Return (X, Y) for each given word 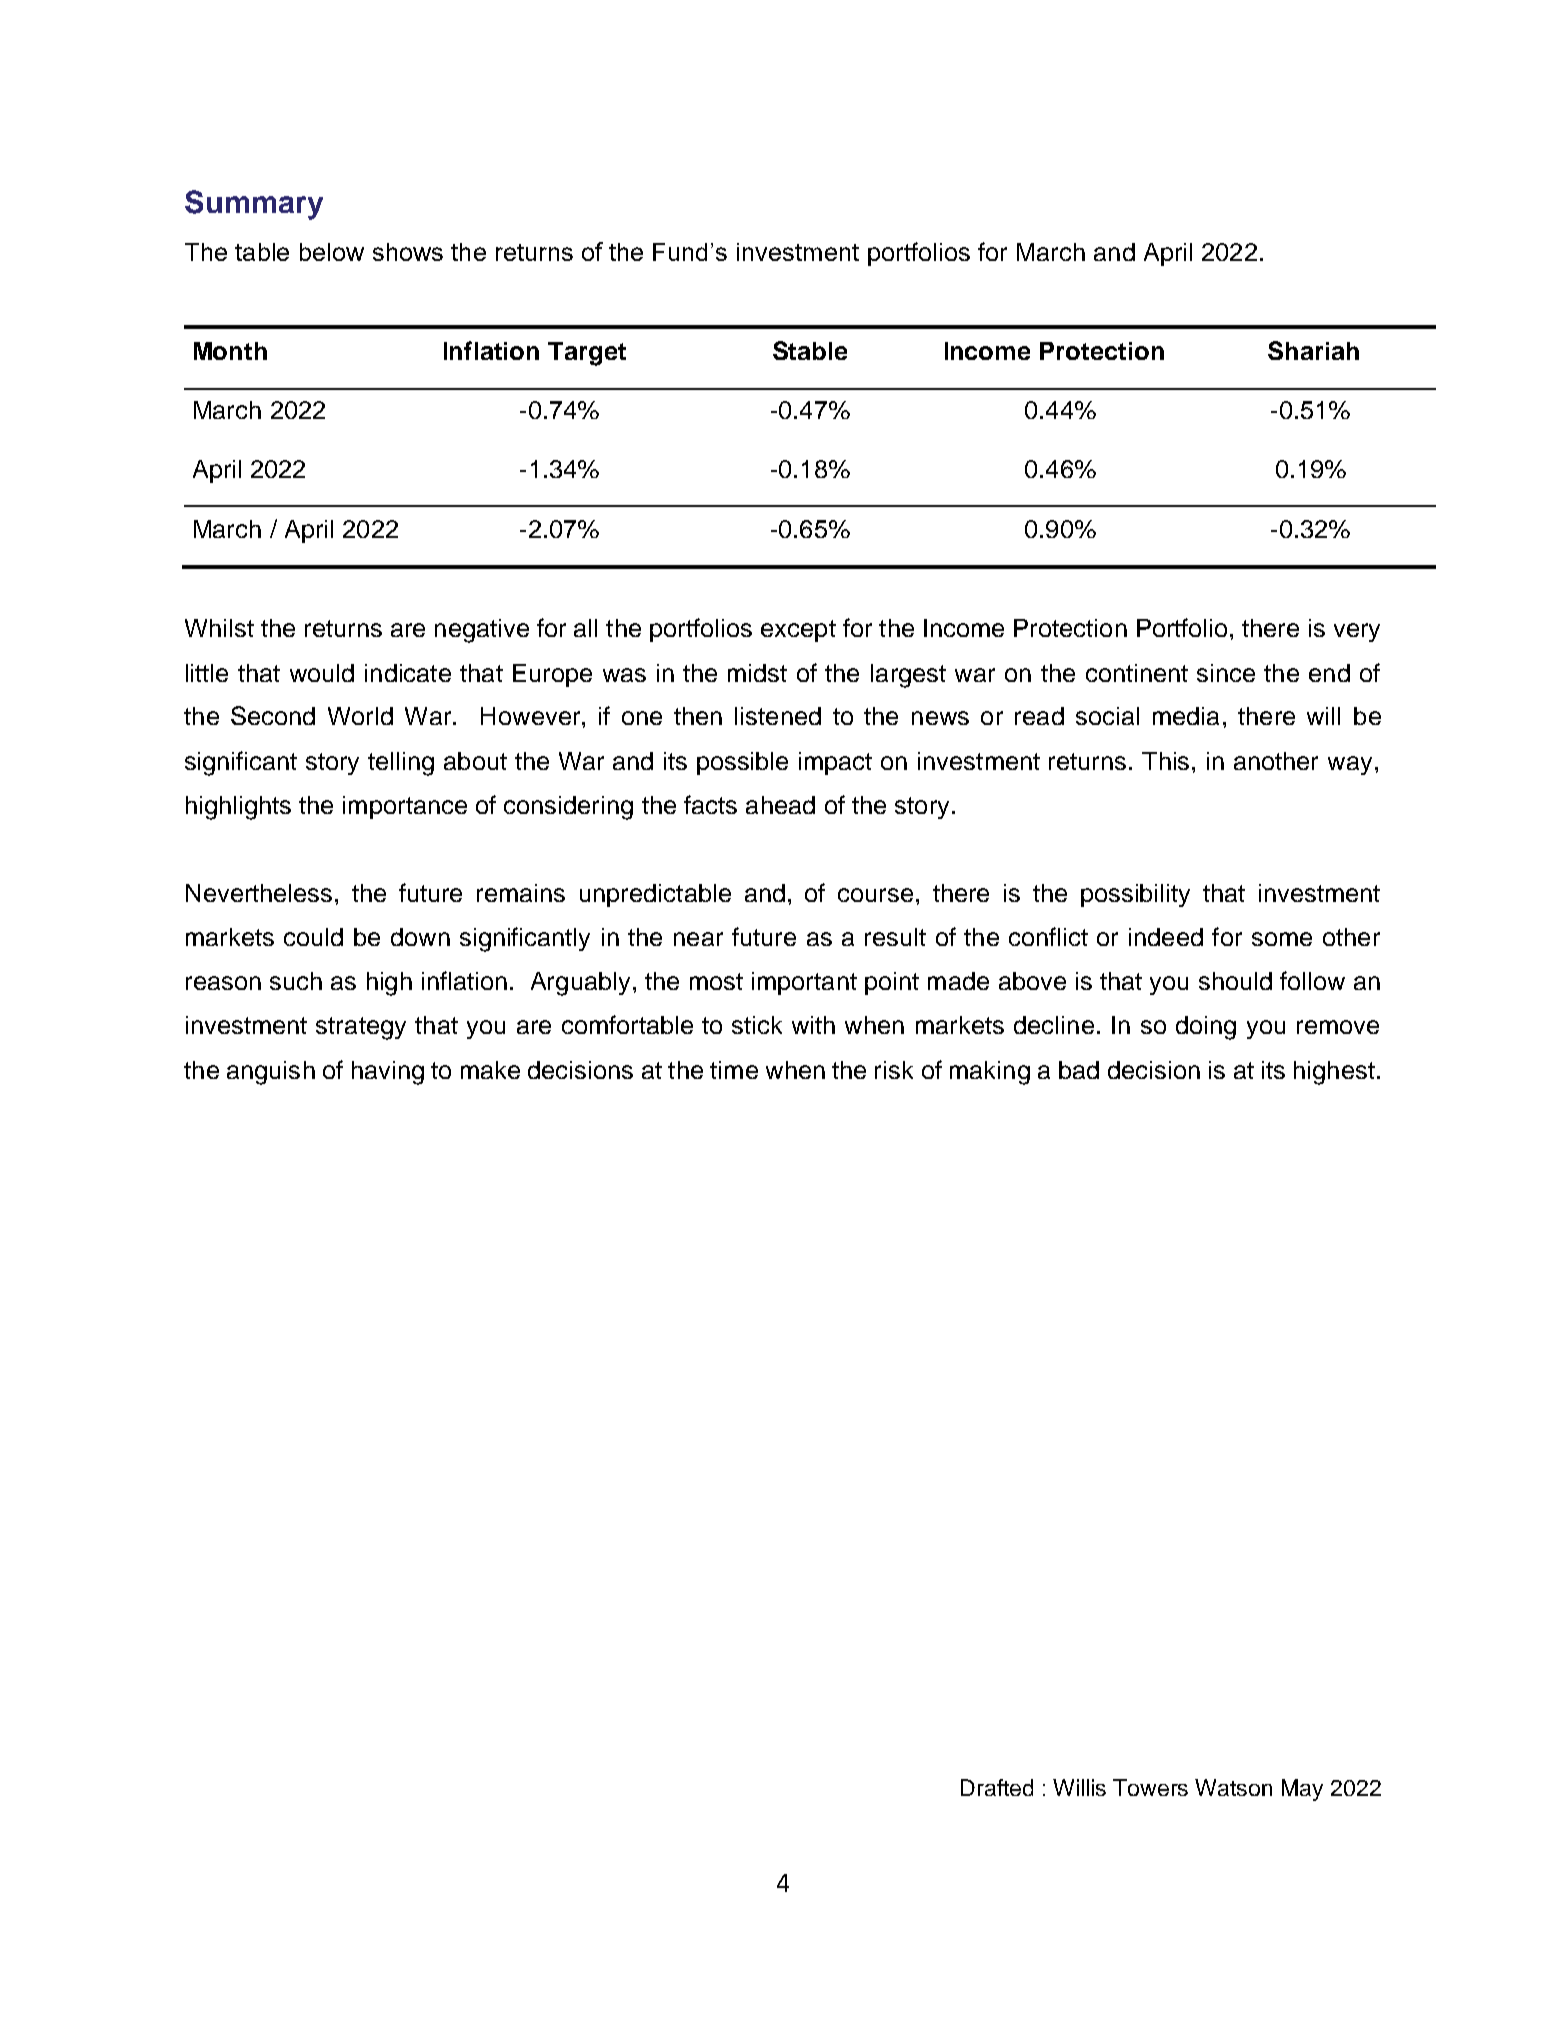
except (798, 631)
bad (1079, 1070)
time (734, 1070)
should (1235, 981)
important (804, 983)
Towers (1150, 1787)
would (322, 673)
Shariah (1313, 350)
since (1226, 673)
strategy (361, 1028)
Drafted (997, 1787)
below (332, 252)
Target (587, 354)
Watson (1233, 1787)
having (388, 1073)
